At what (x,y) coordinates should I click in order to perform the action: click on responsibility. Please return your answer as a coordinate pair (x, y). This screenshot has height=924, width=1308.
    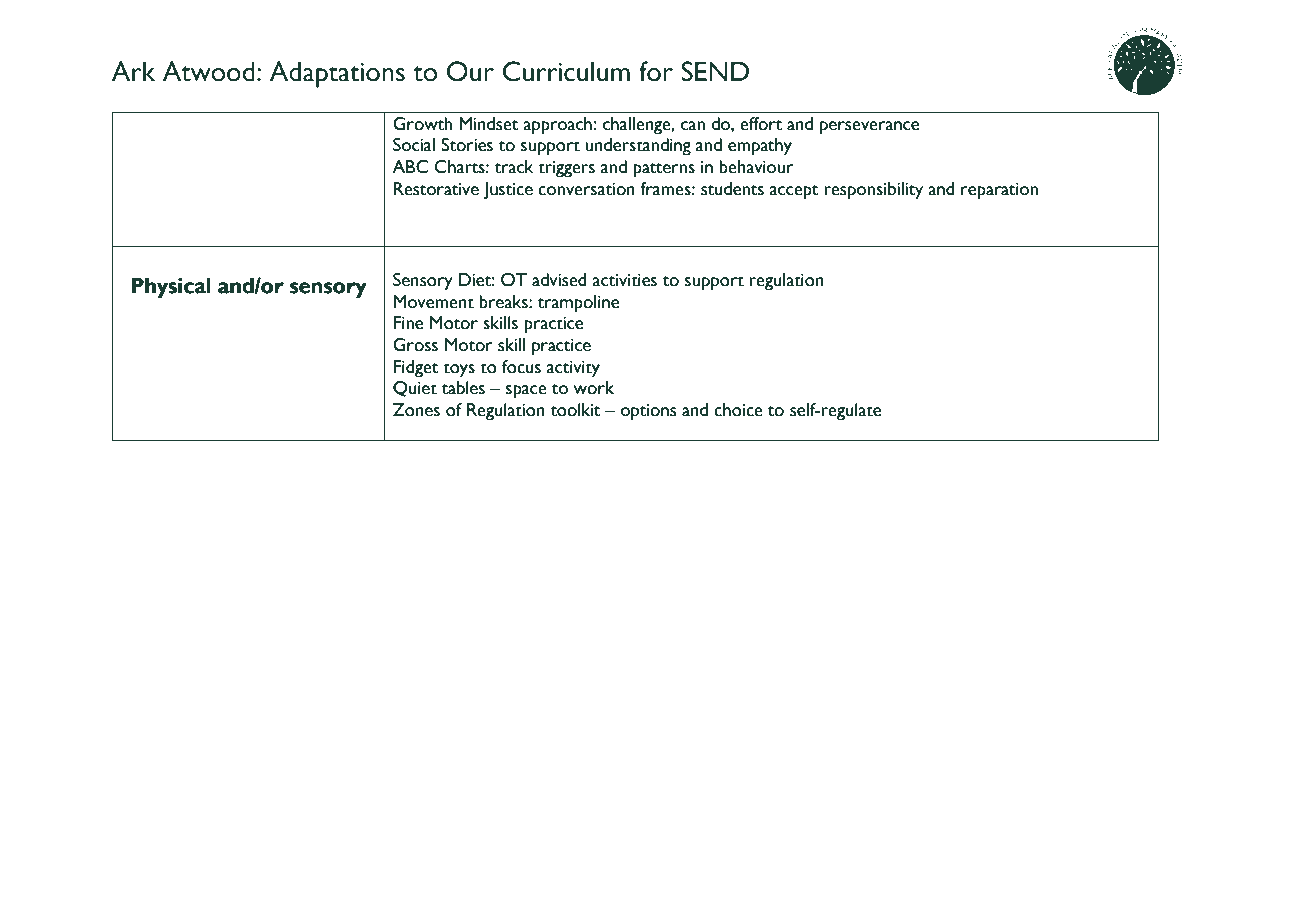
    Looking at the image, I should click on (874, 191).
